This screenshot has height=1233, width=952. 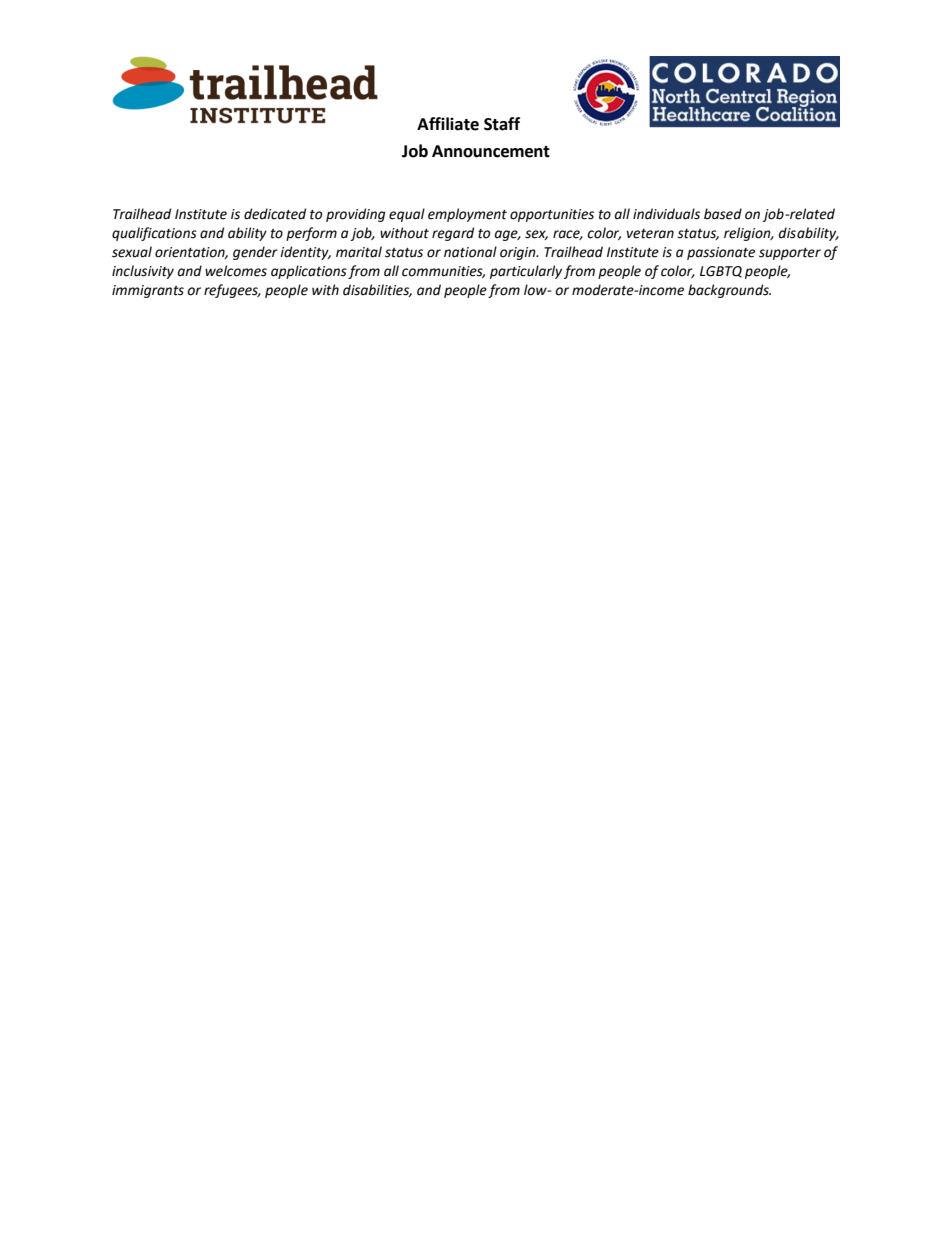 What do you see at coordinates (723, 214) in the screenshot?
I see `based` at bounding box center [723, 214].
